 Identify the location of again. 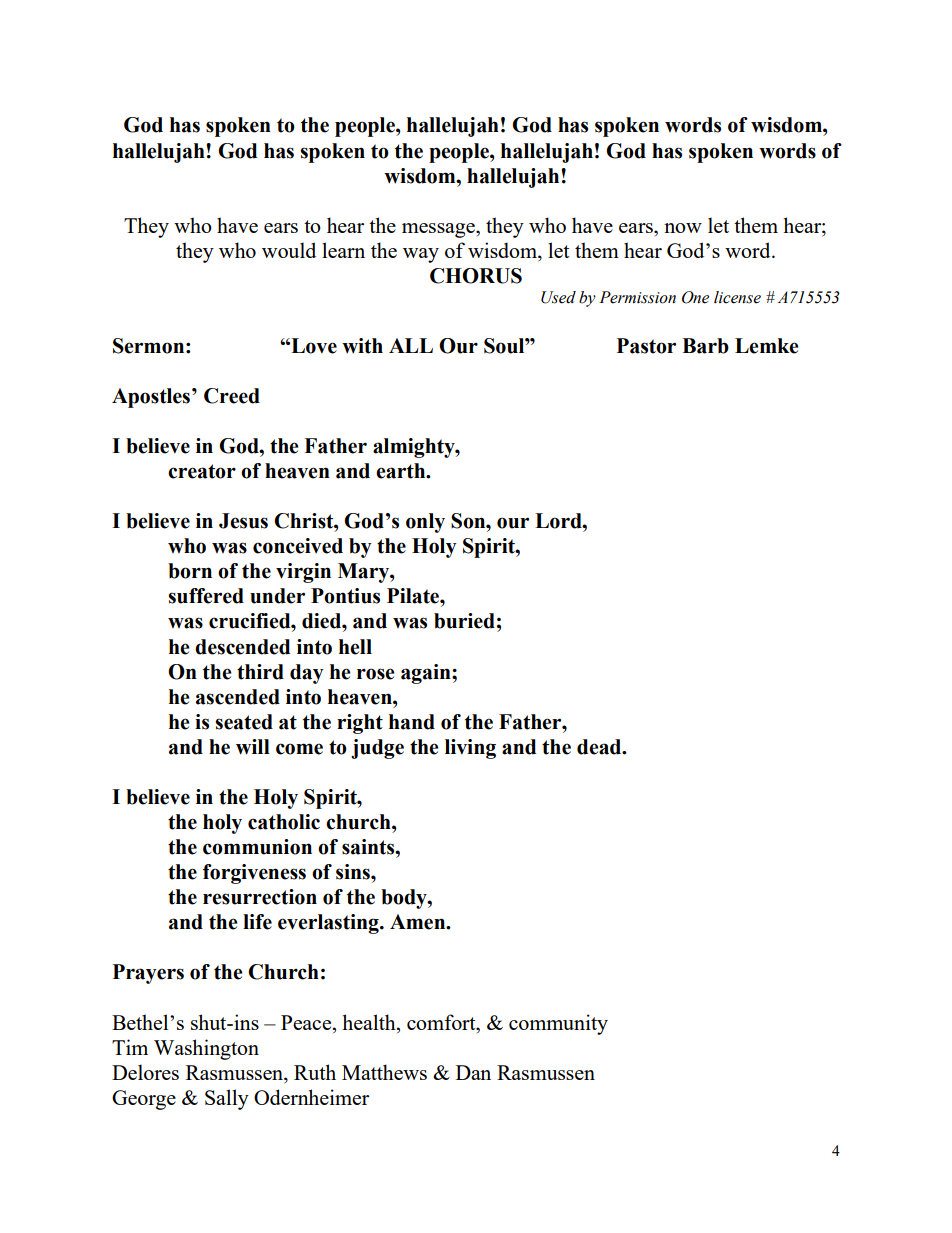
(427, 674).
